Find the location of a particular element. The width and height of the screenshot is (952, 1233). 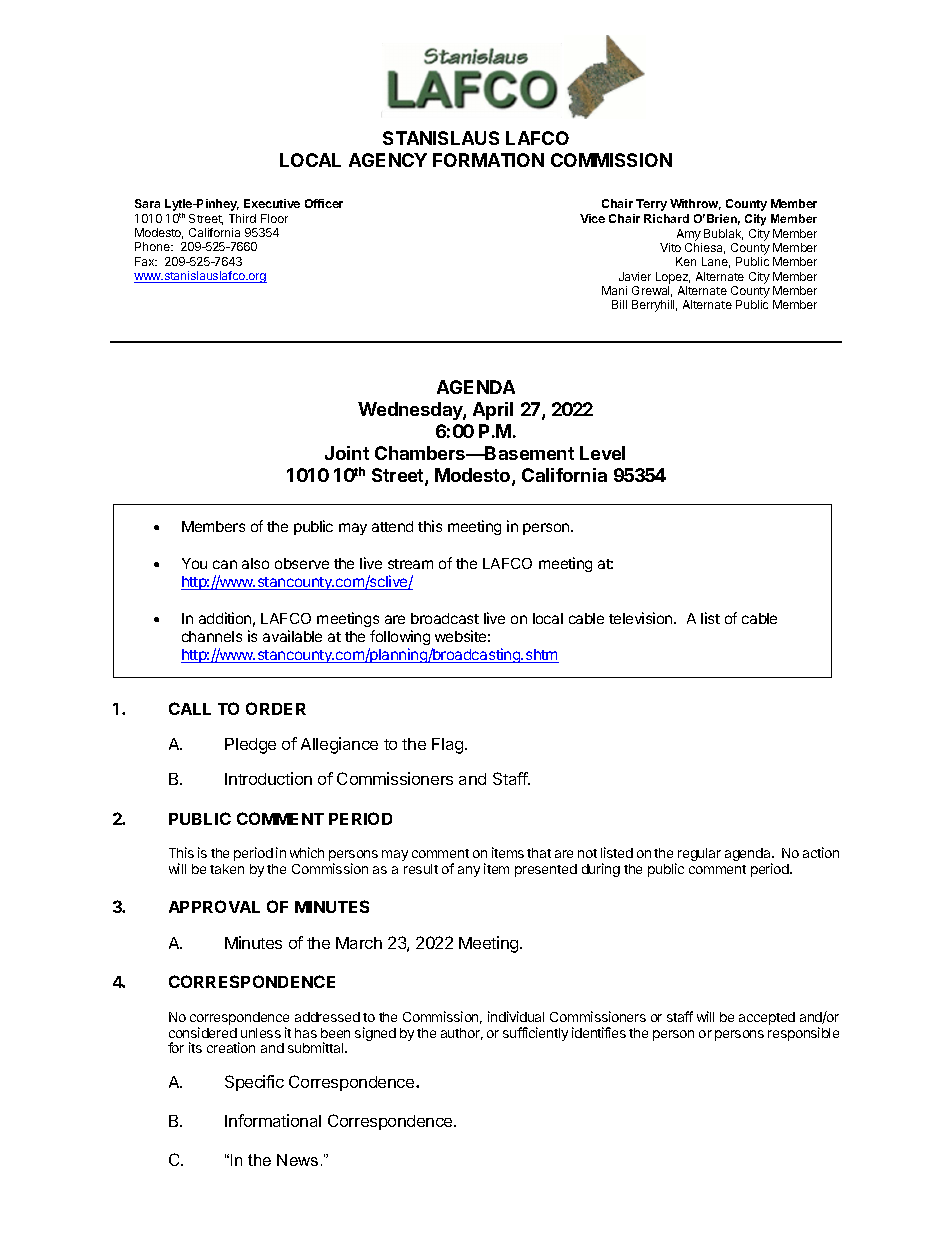

any is located at coordinates (469, 871).
